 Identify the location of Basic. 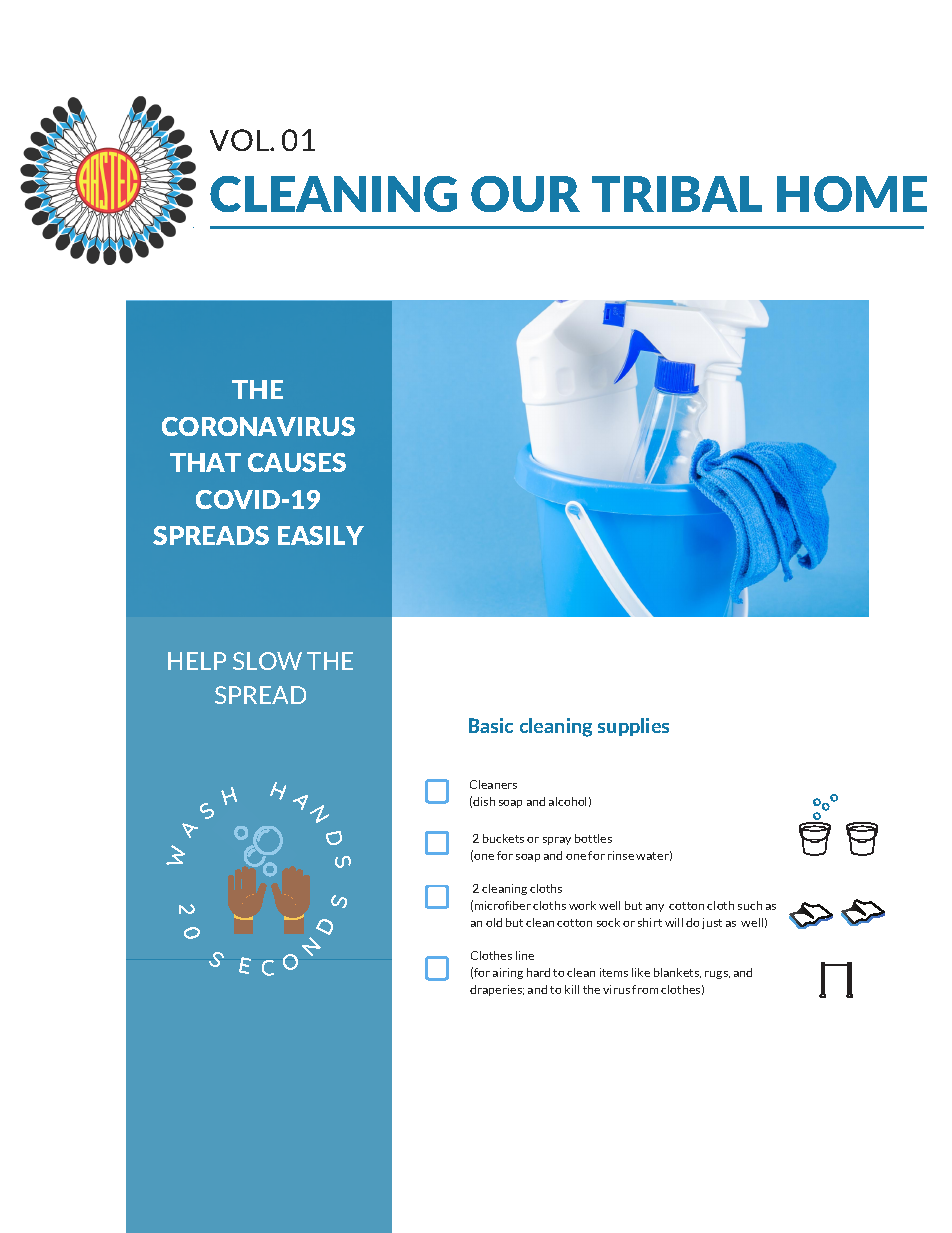
(491, 725).
